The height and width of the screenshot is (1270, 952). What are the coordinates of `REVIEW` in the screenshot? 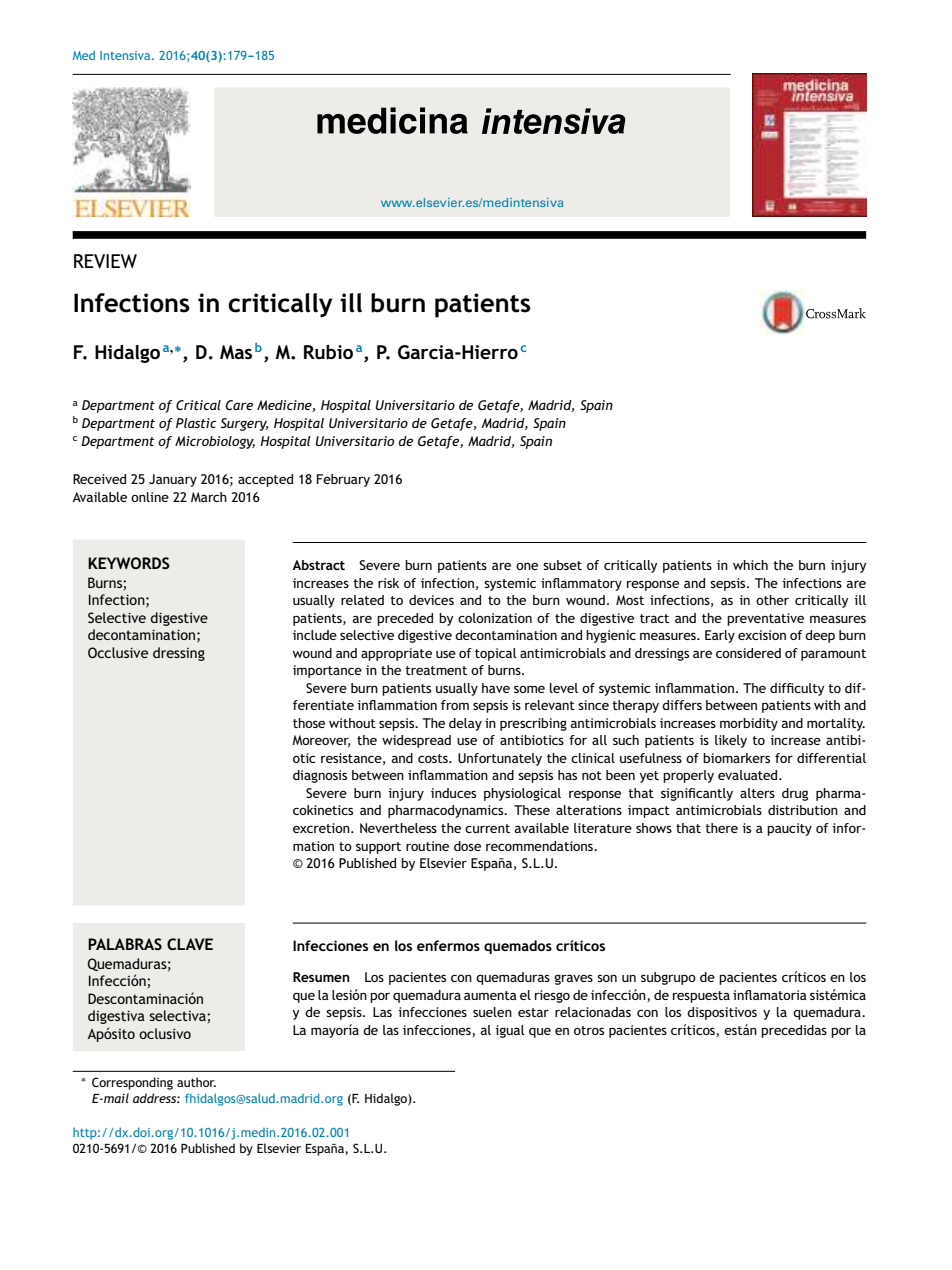 It's located at (105, 261).
